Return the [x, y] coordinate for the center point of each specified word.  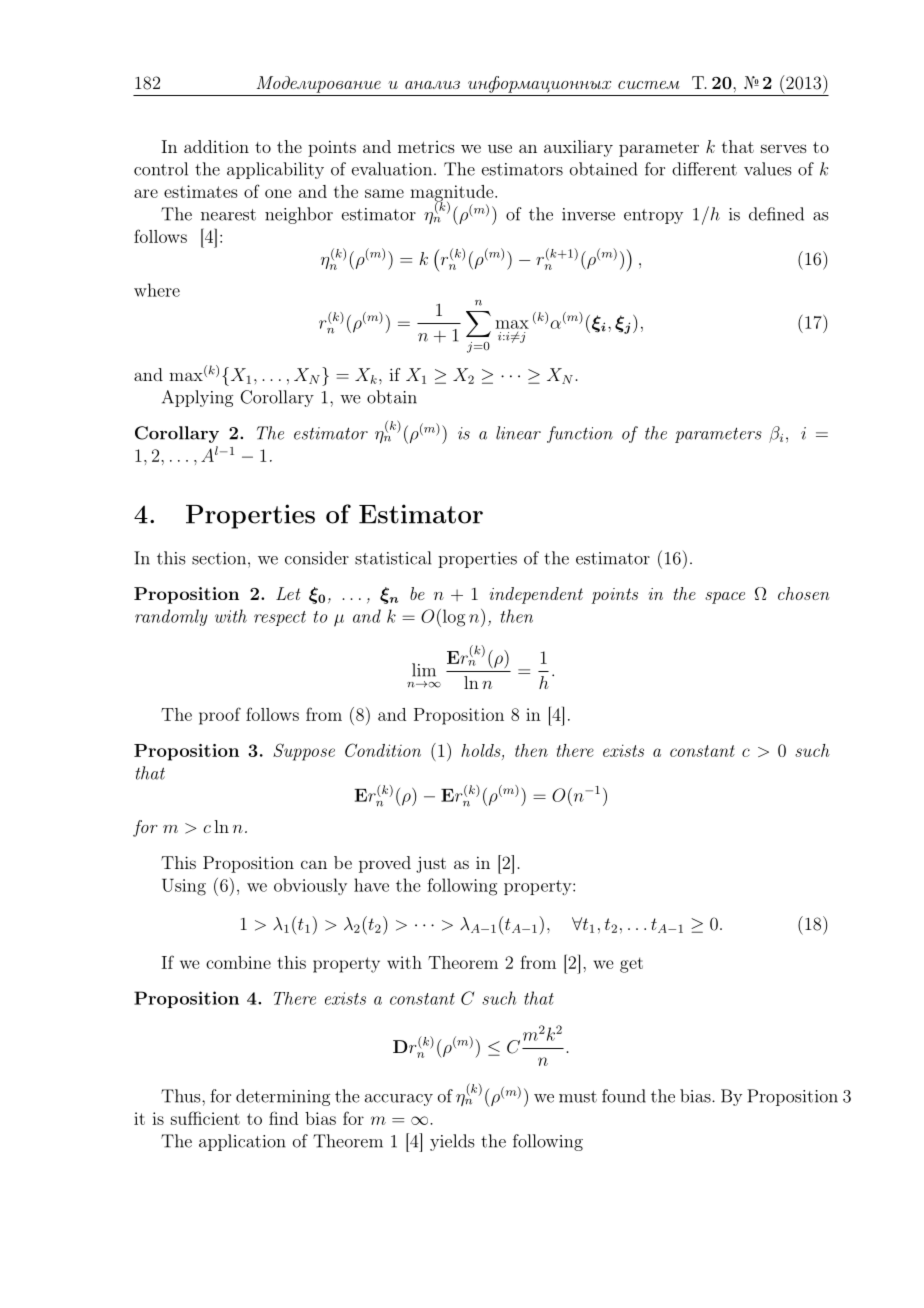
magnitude [452, 194]
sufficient [205, 1118]
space [725, 598]
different [704, 169]
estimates [201, 191]
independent [536, 595]
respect [280, 618]
